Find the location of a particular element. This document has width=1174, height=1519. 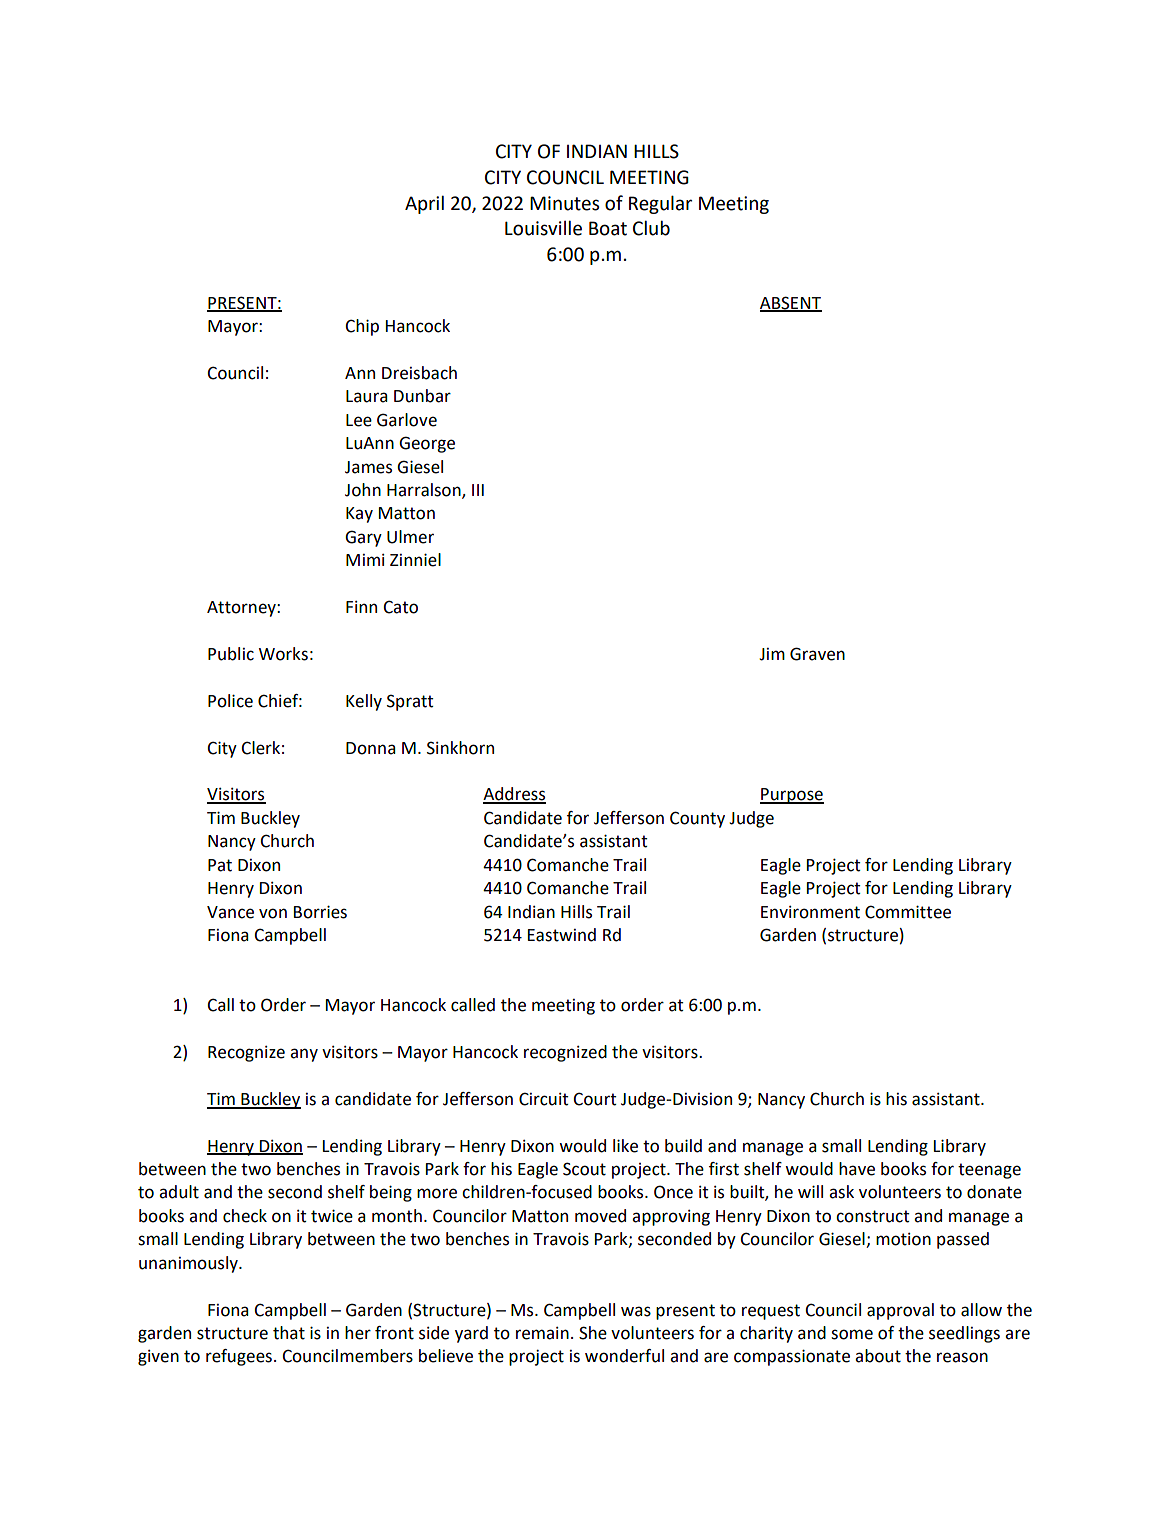

Purpose is located at coordinates (792, 796).
